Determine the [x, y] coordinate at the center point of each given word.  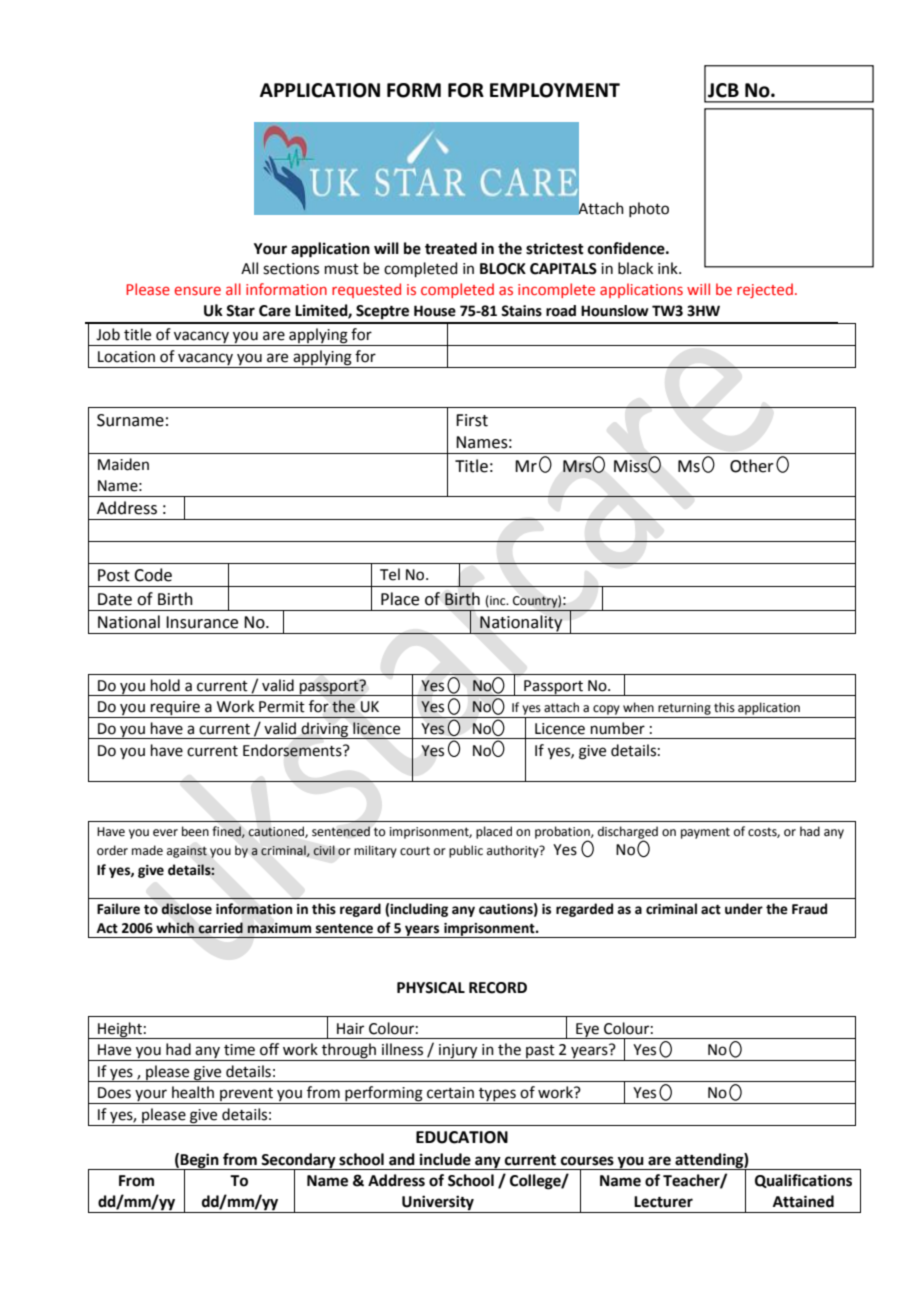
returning [684, 709]
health [193, 1092]
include [445, 1159]
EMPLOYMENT [555, 90]
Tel [390, 574]
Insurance [202, 622]
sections [291, 269]
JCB [723, 90]
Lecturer [663, 1202]
